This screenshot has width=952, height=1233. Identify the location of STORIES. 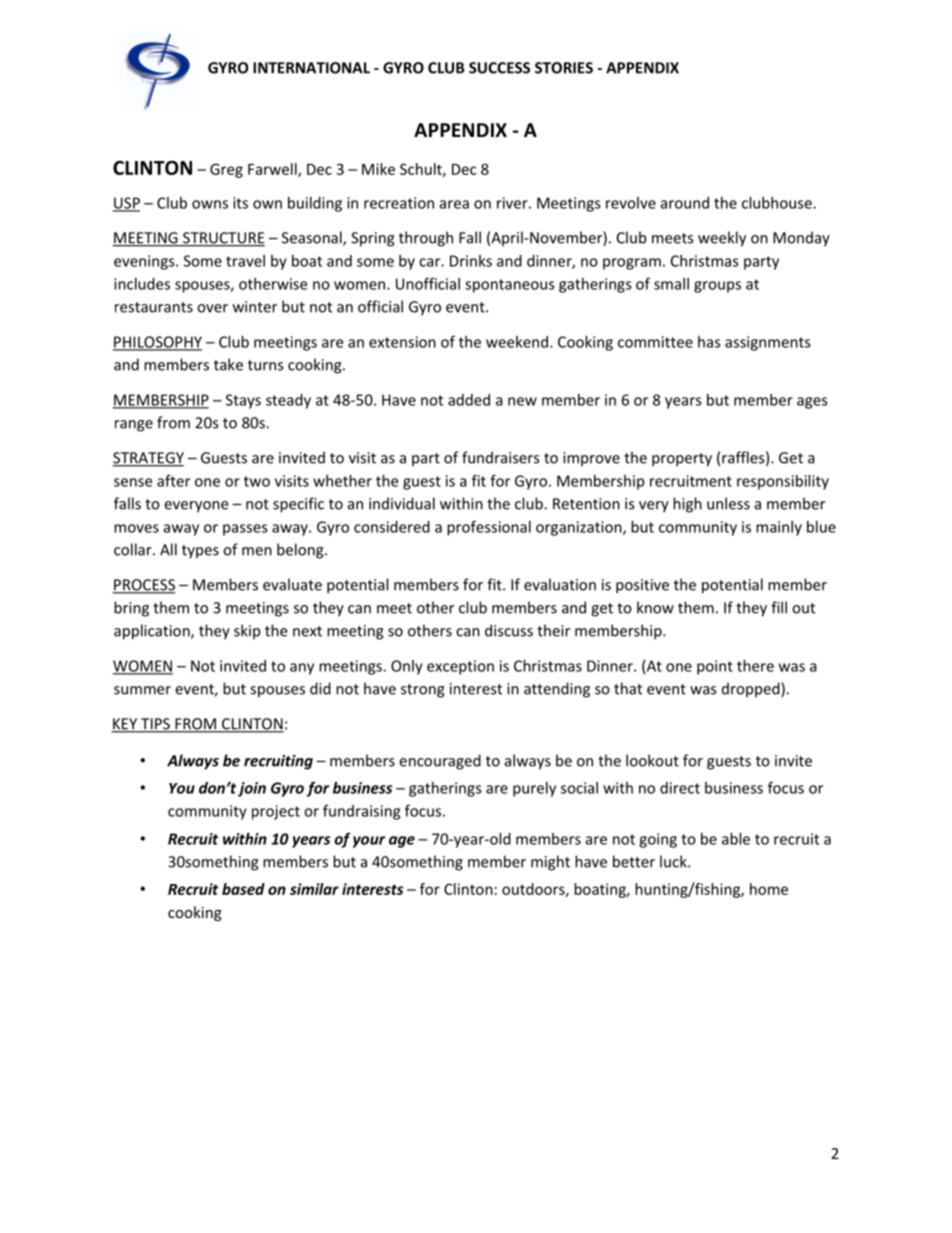
(564, 68).
